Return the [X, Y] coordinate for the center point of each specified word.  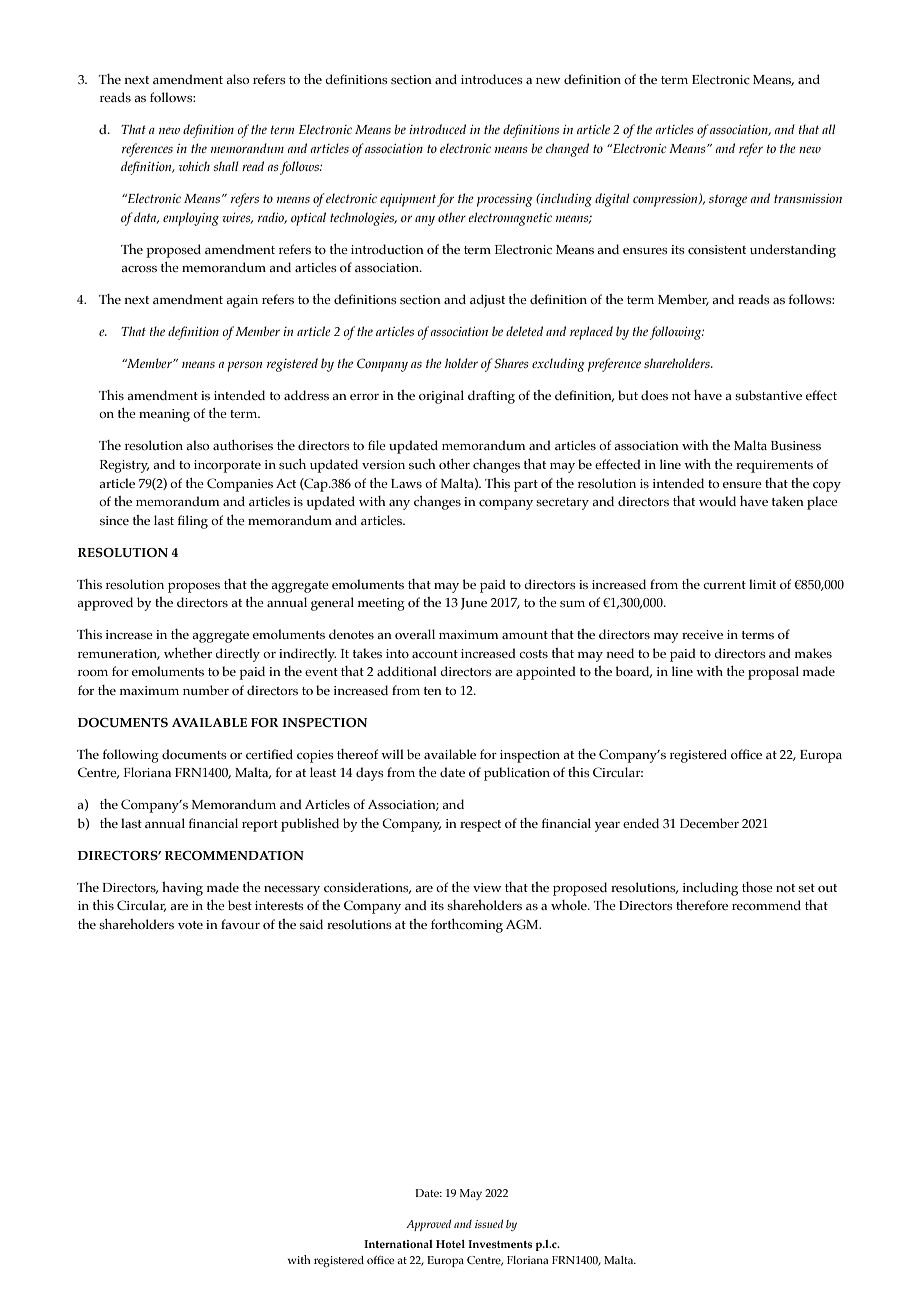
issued [489, 1224]
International [398, 1244]
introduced [437, 129]
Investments [500, 1244]
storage [728, 200]
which [194, 166]
